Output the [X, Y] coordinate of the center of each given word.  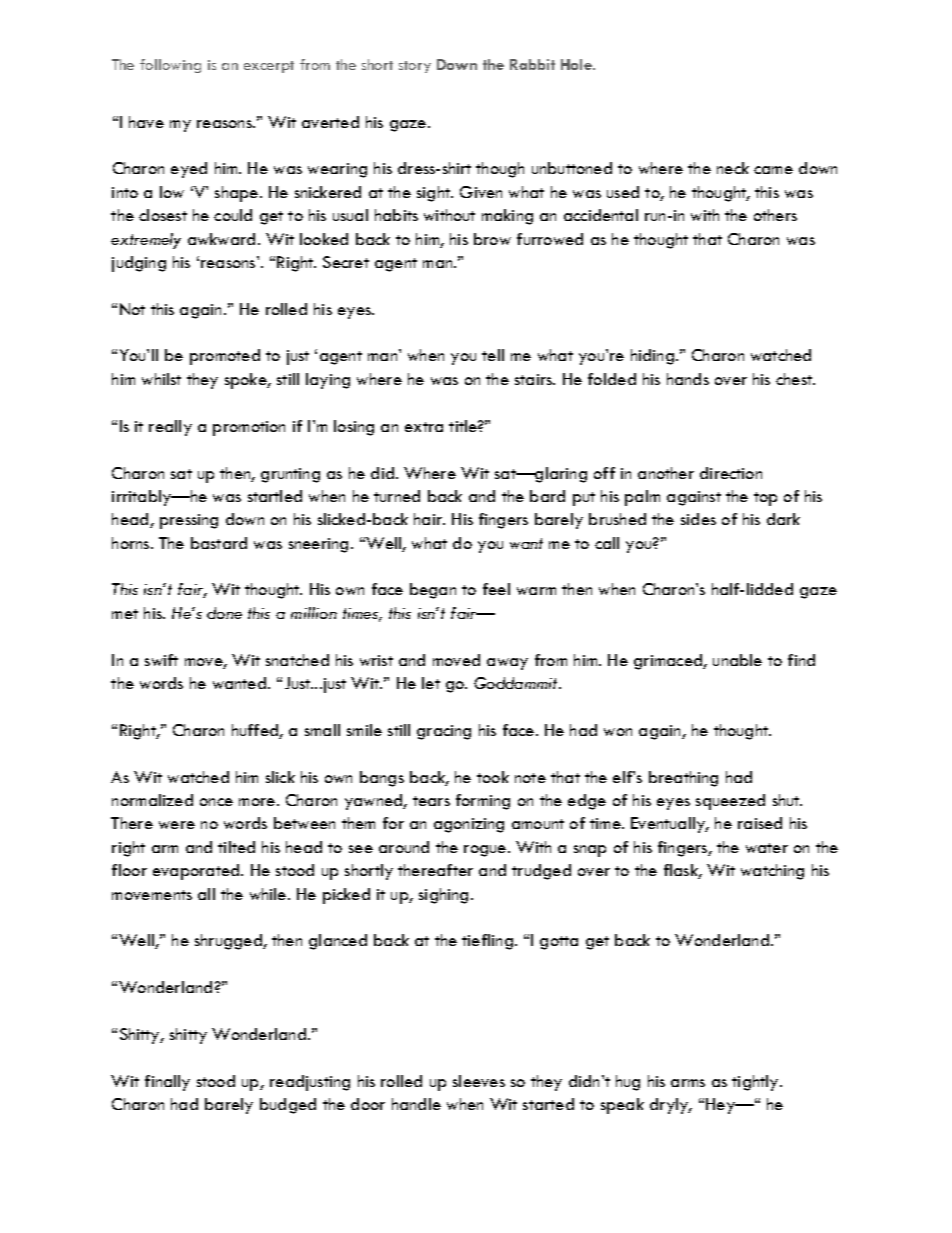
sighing [443, 896]
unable [737, 660]
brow [492, 239]
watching [772, 872]
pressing [189, 521]
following [170, 66]
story [415, 67]
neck [733, 168]
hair [429, 519]
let [431, 683]
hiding [652, 357]
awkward [221, 239]
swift [161, 660]
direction [731, 473]
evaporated [197, 872]
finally [167, 1083]
